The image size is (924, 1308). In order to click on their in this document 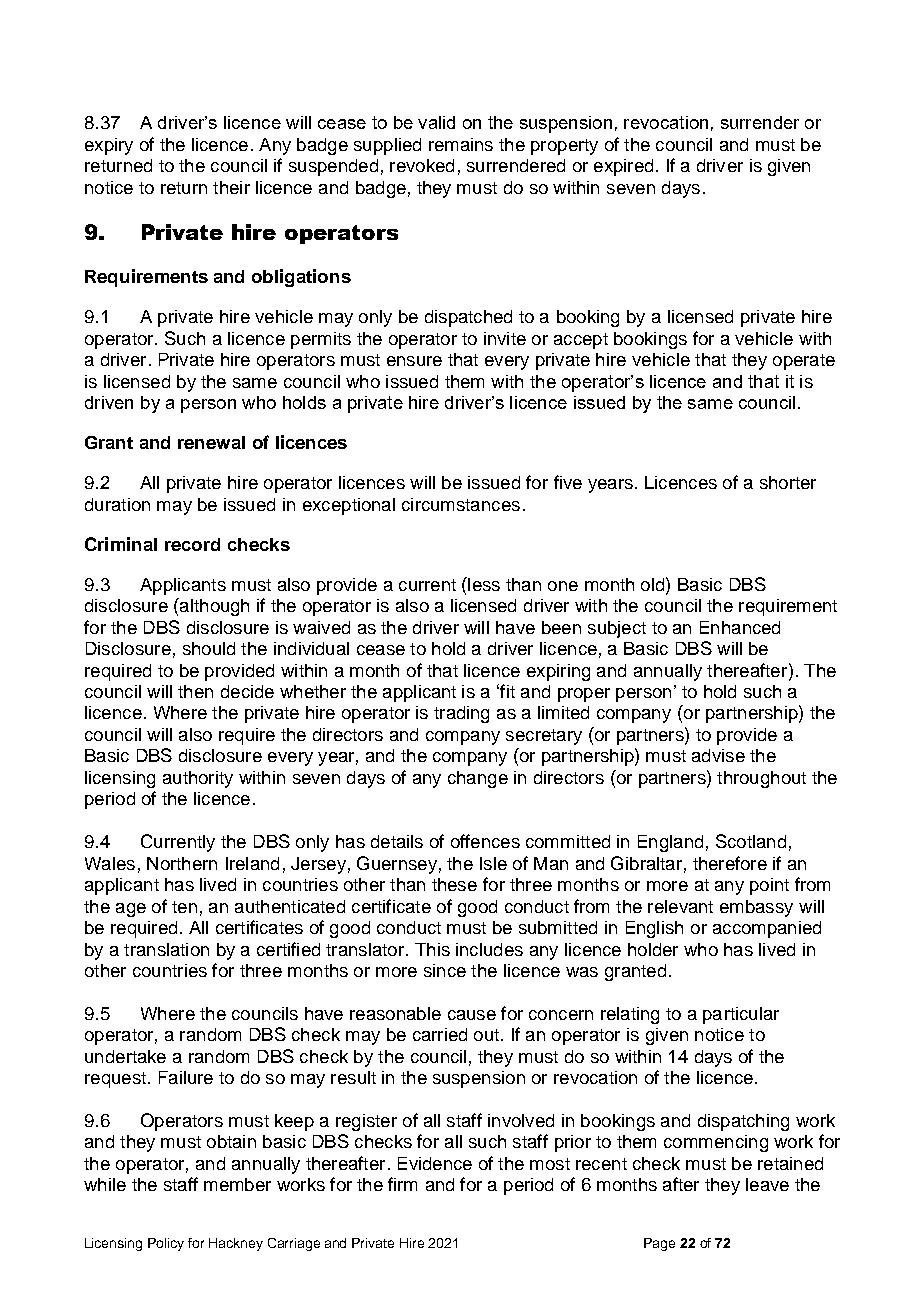, I will do `click(231, 187)`.
